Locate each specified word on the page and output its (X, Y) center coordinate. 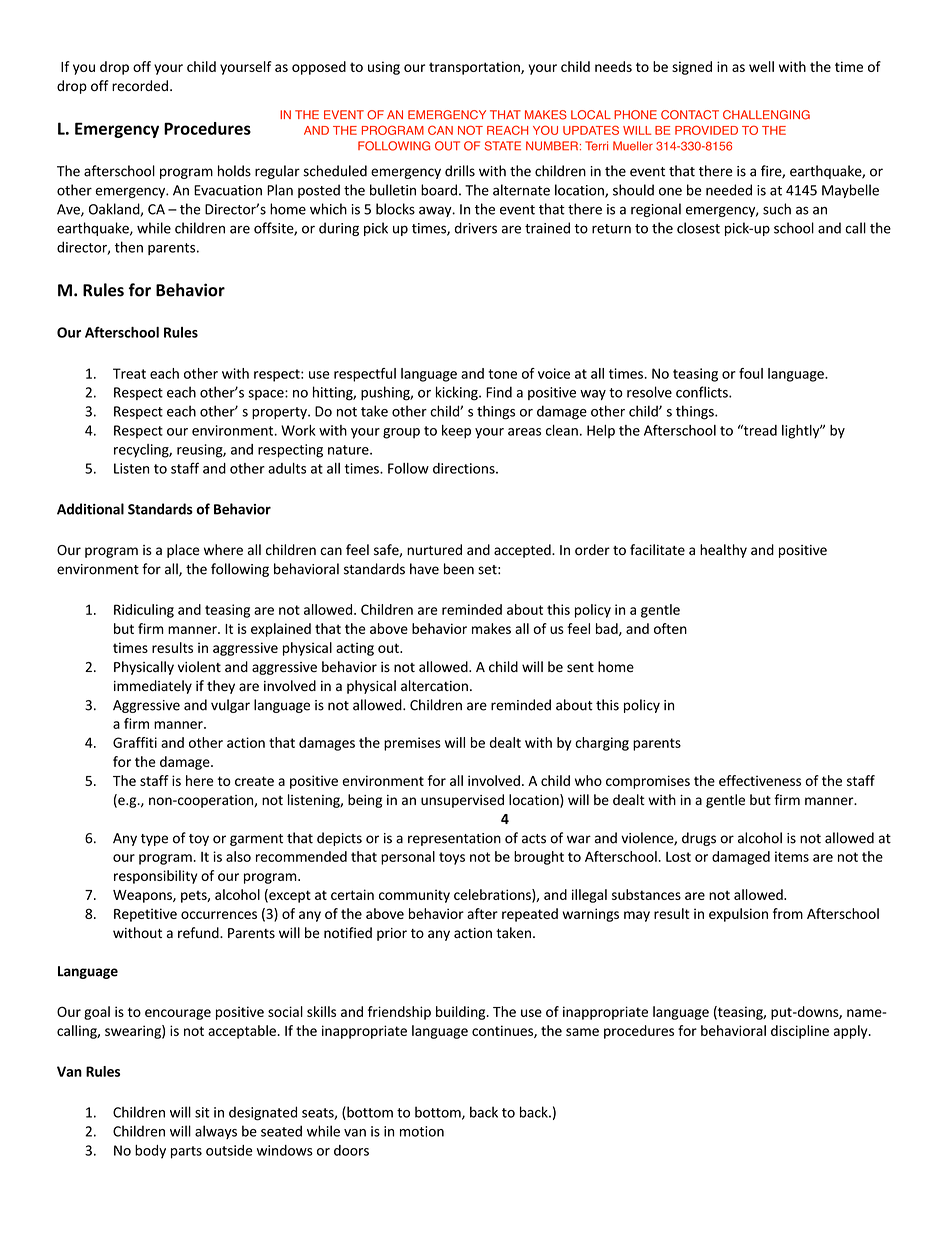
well (761, 66)
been (459, 569)
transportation (475, 68)
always (216, 1132)
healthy (723, 551)
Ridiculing (144, 611)
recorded (140, 86)
